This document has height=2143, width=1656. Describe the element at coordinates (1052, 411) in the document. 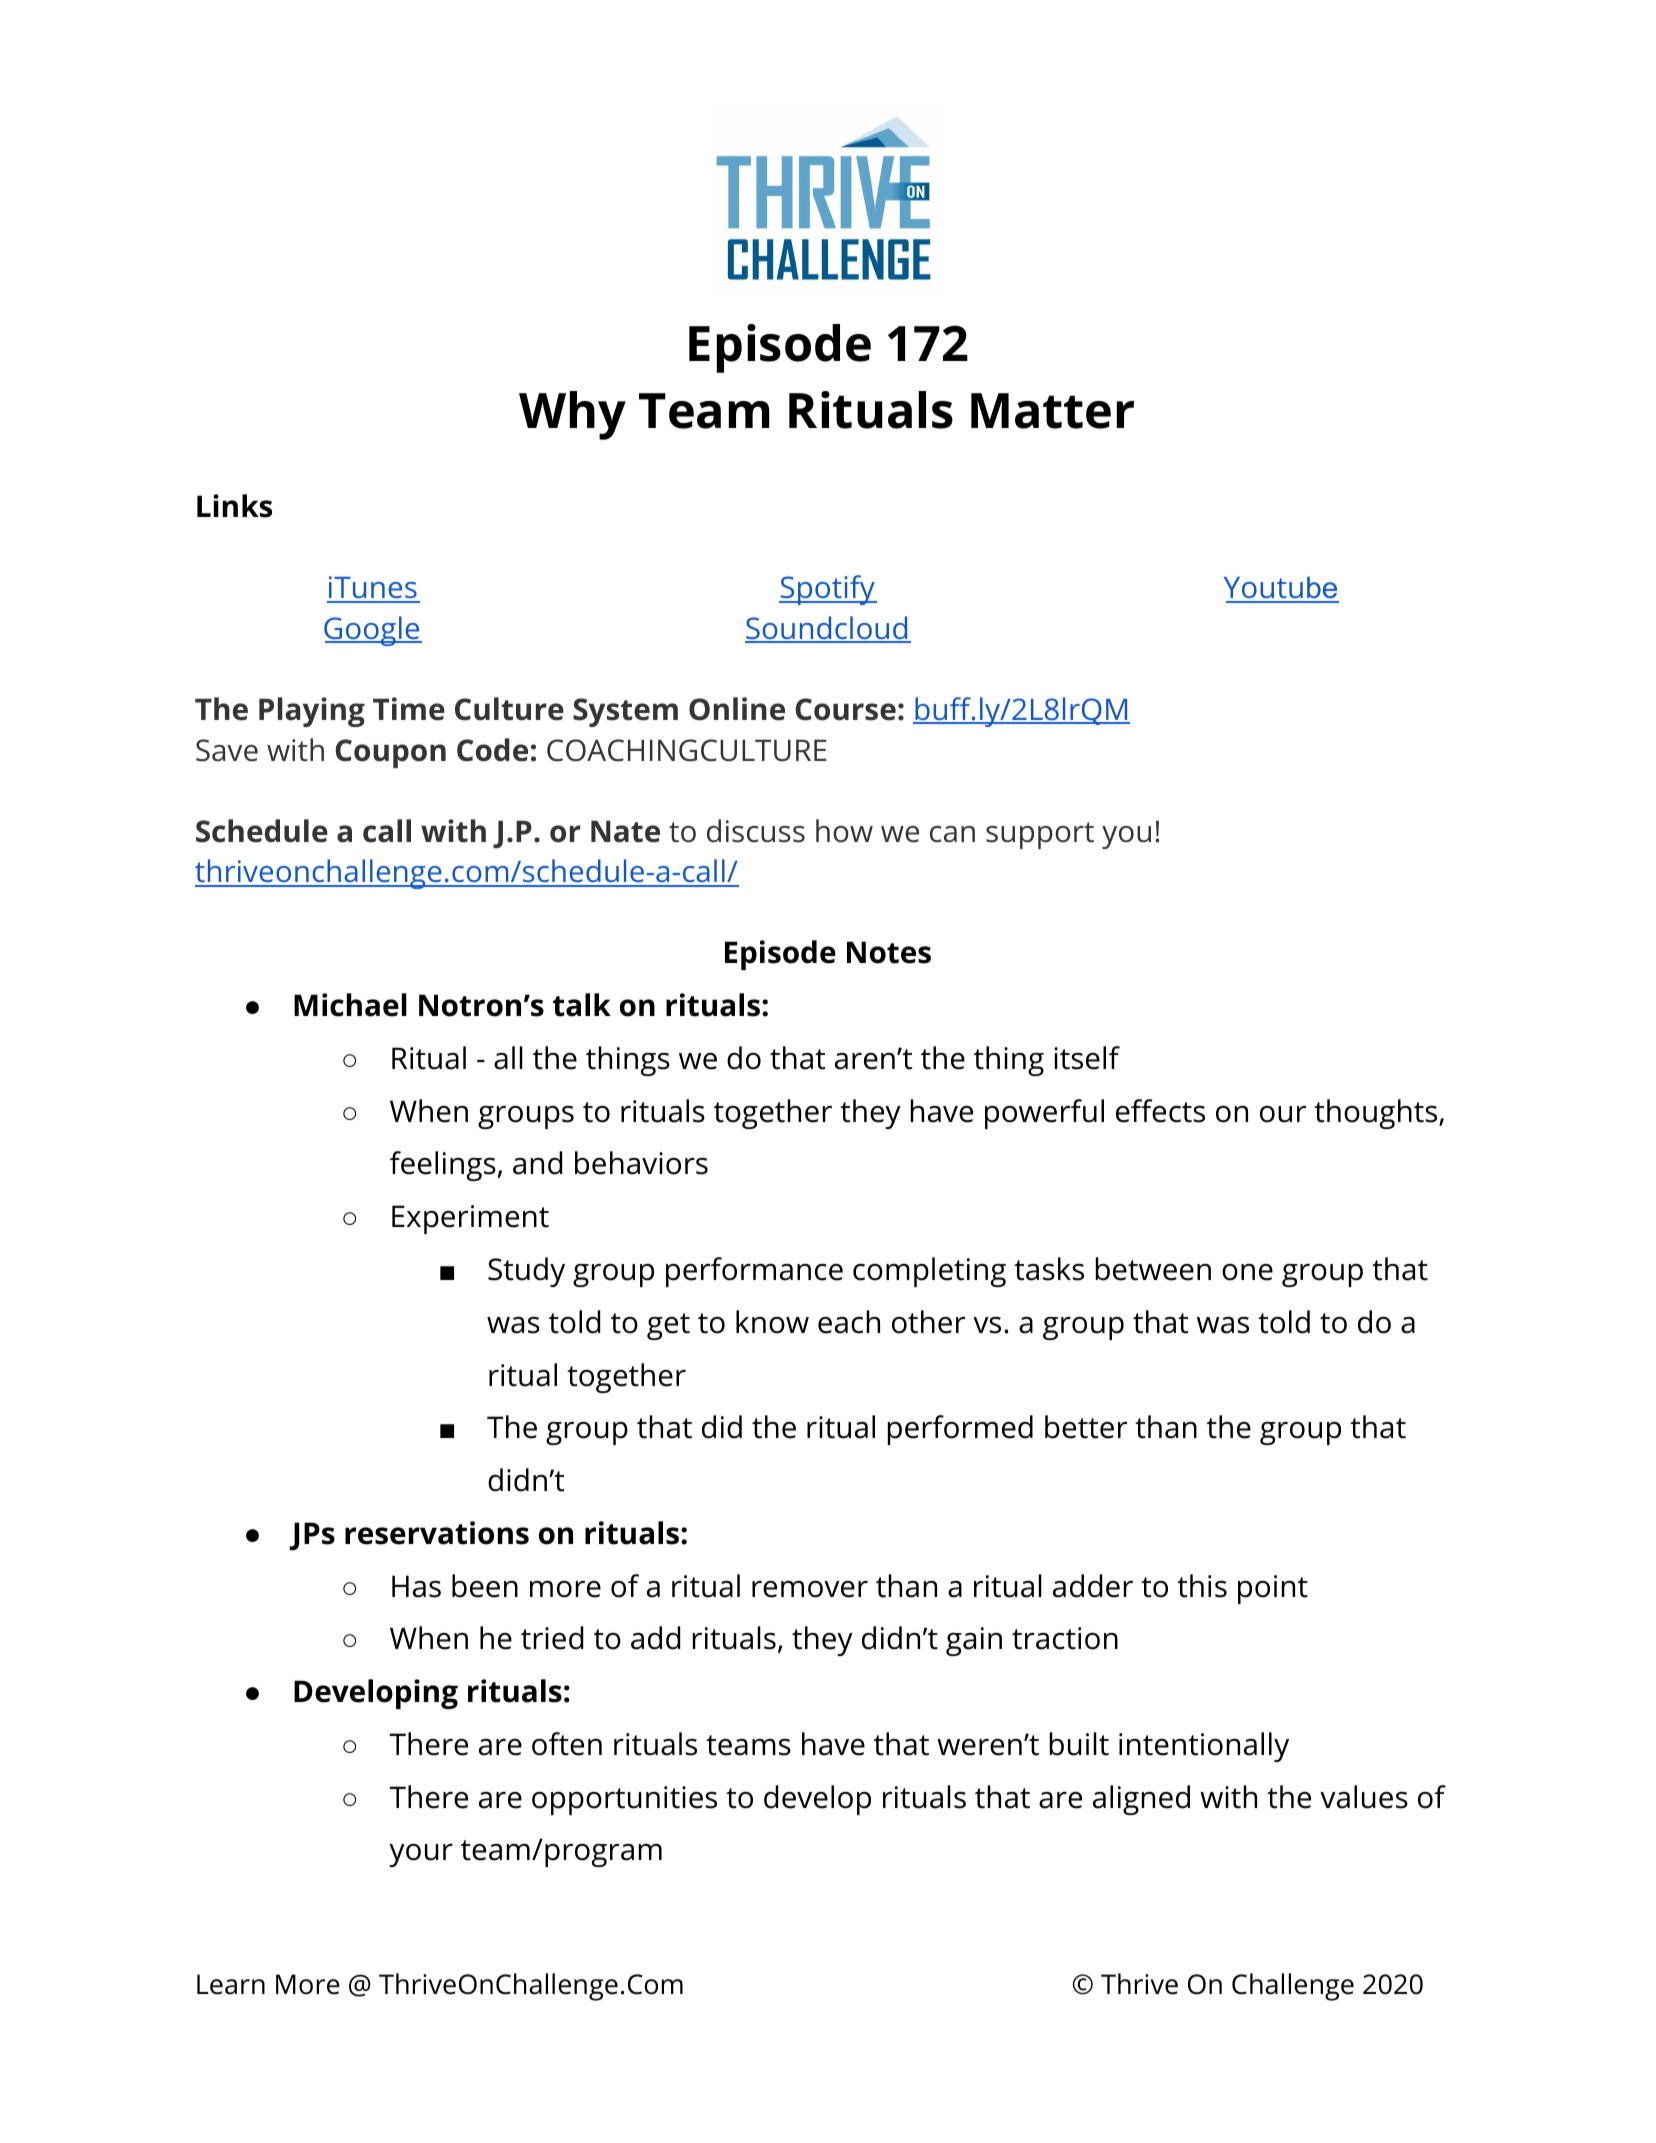

I see `Matter` at that location.
